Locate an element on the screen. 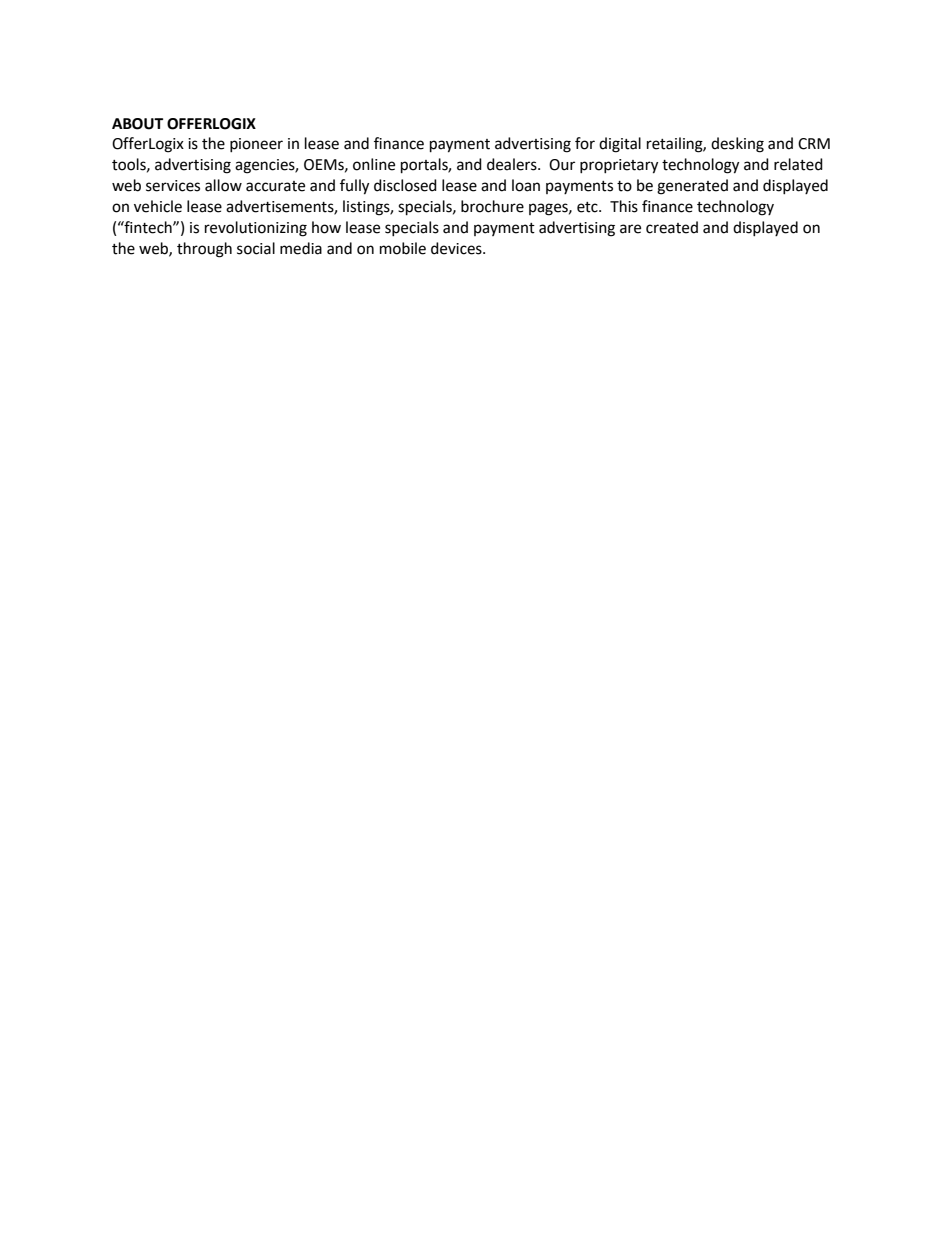 The width and height of the screenshot is (952, 1233). allow is located at coordinates (223, 185).
